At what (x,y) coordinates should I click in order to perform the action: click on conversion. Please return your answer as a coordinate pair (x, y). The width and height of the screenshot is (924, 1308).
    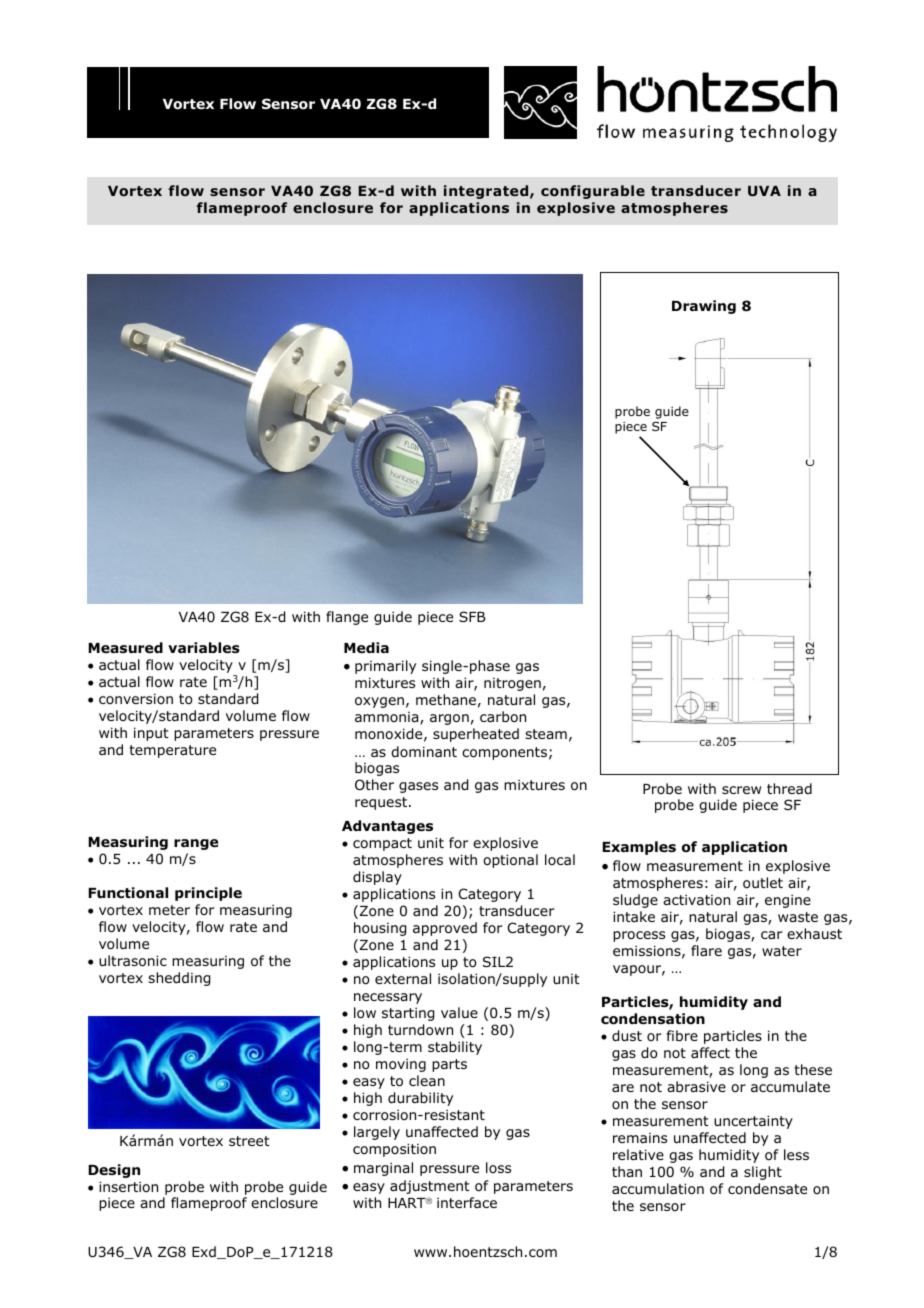
    Looking at the image, I should click on (136, 698).
